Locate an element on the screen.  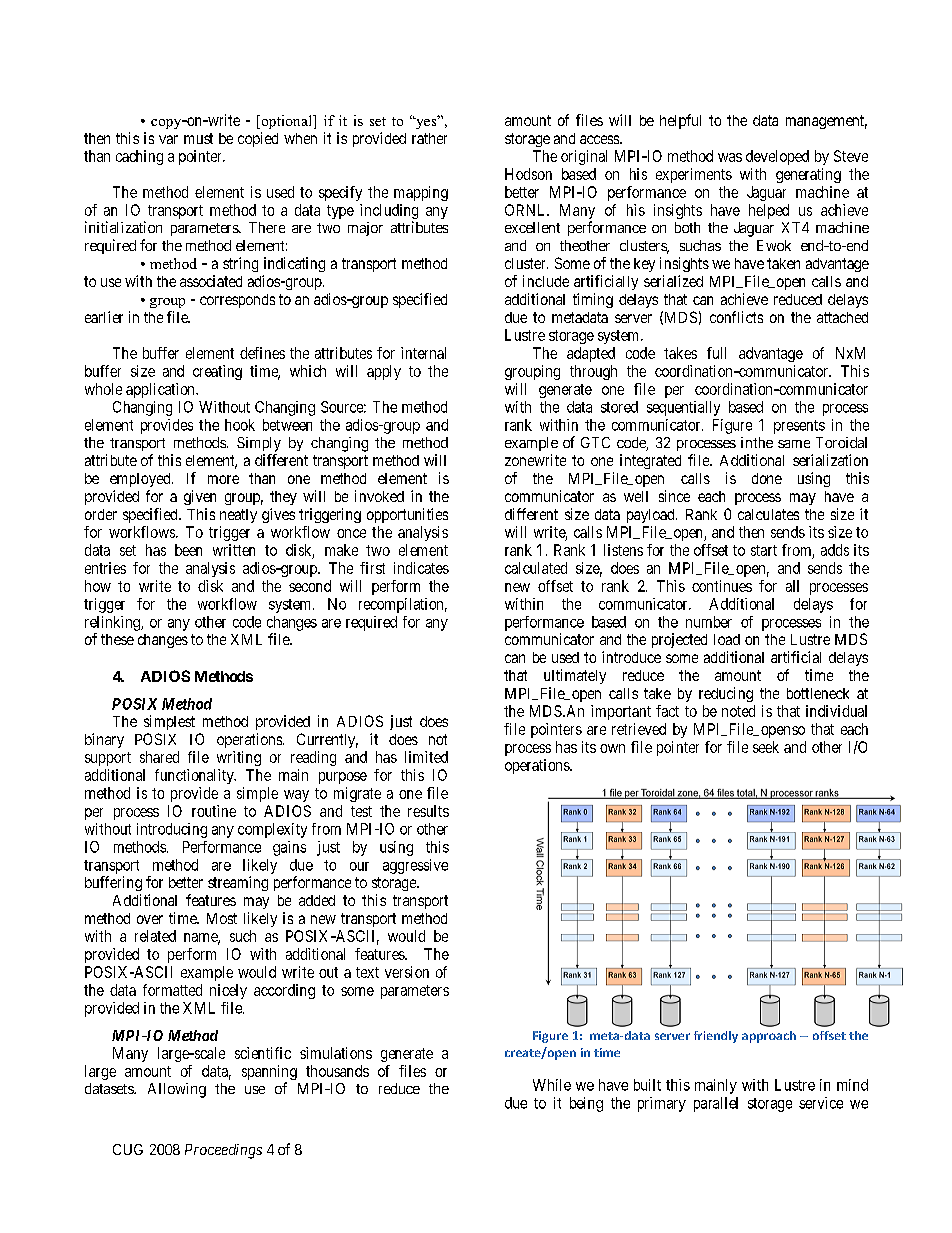
must is located at coordinates (198, 138).
